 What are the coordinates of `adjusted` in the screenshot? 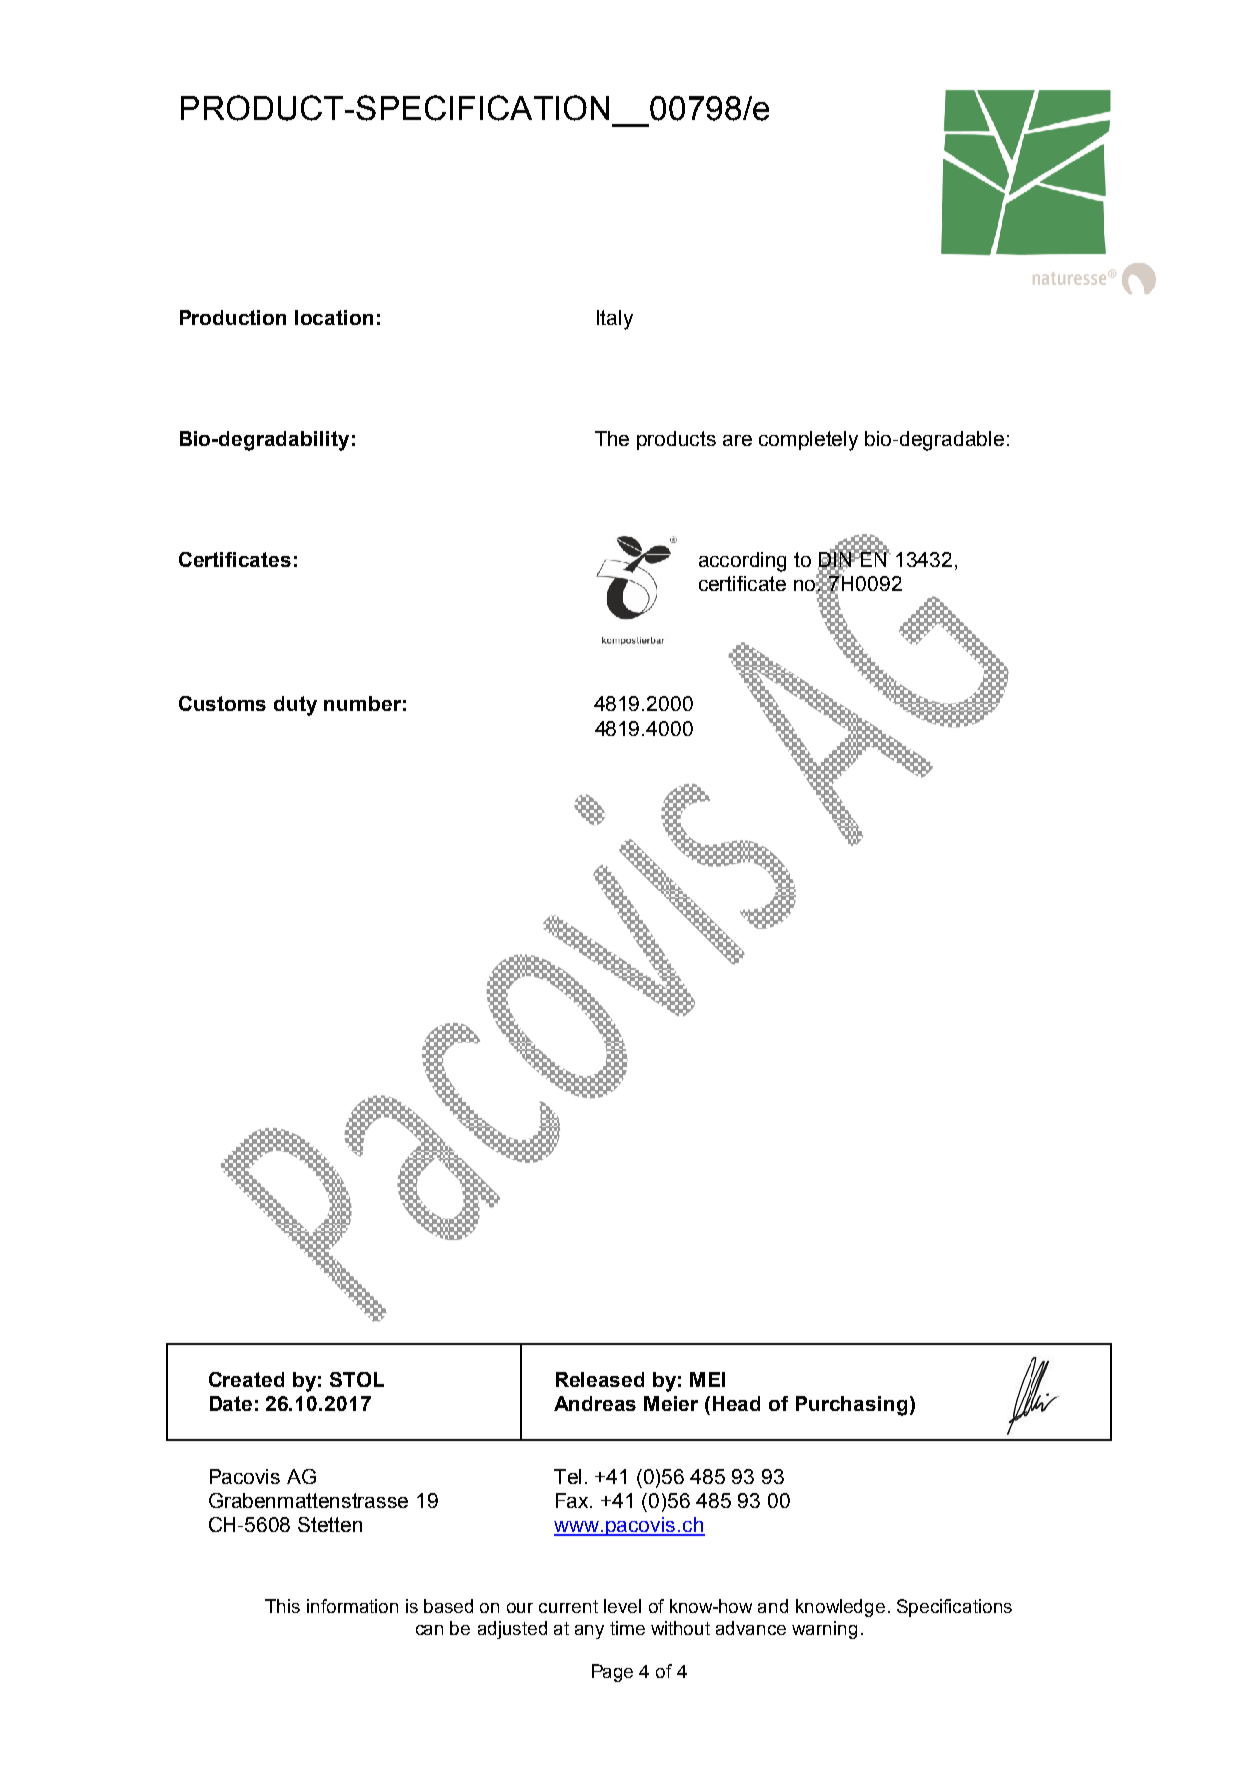 It's located at (512, 1630).
